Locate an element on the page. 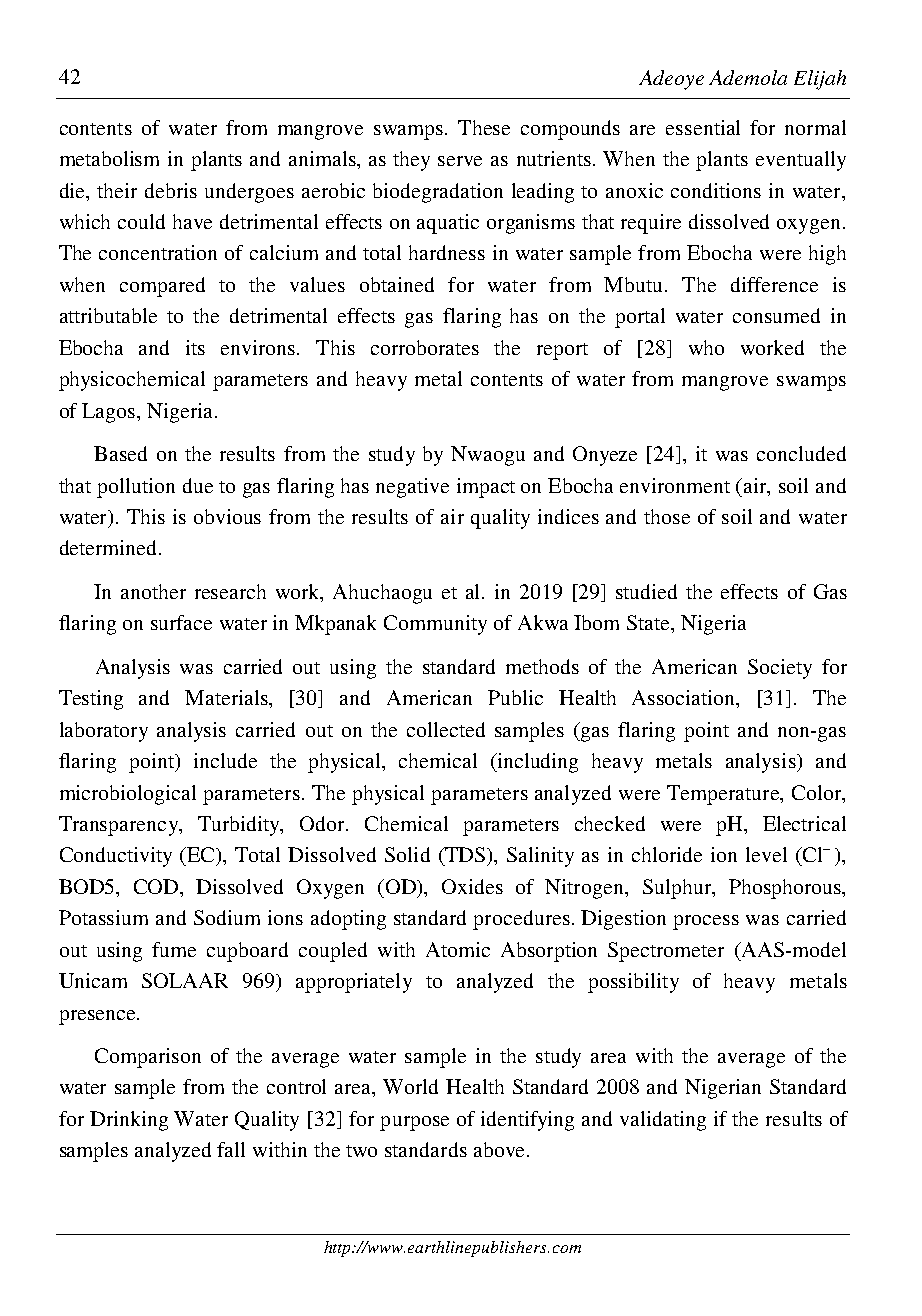  microbiological is located at coordinates (128, 795).
